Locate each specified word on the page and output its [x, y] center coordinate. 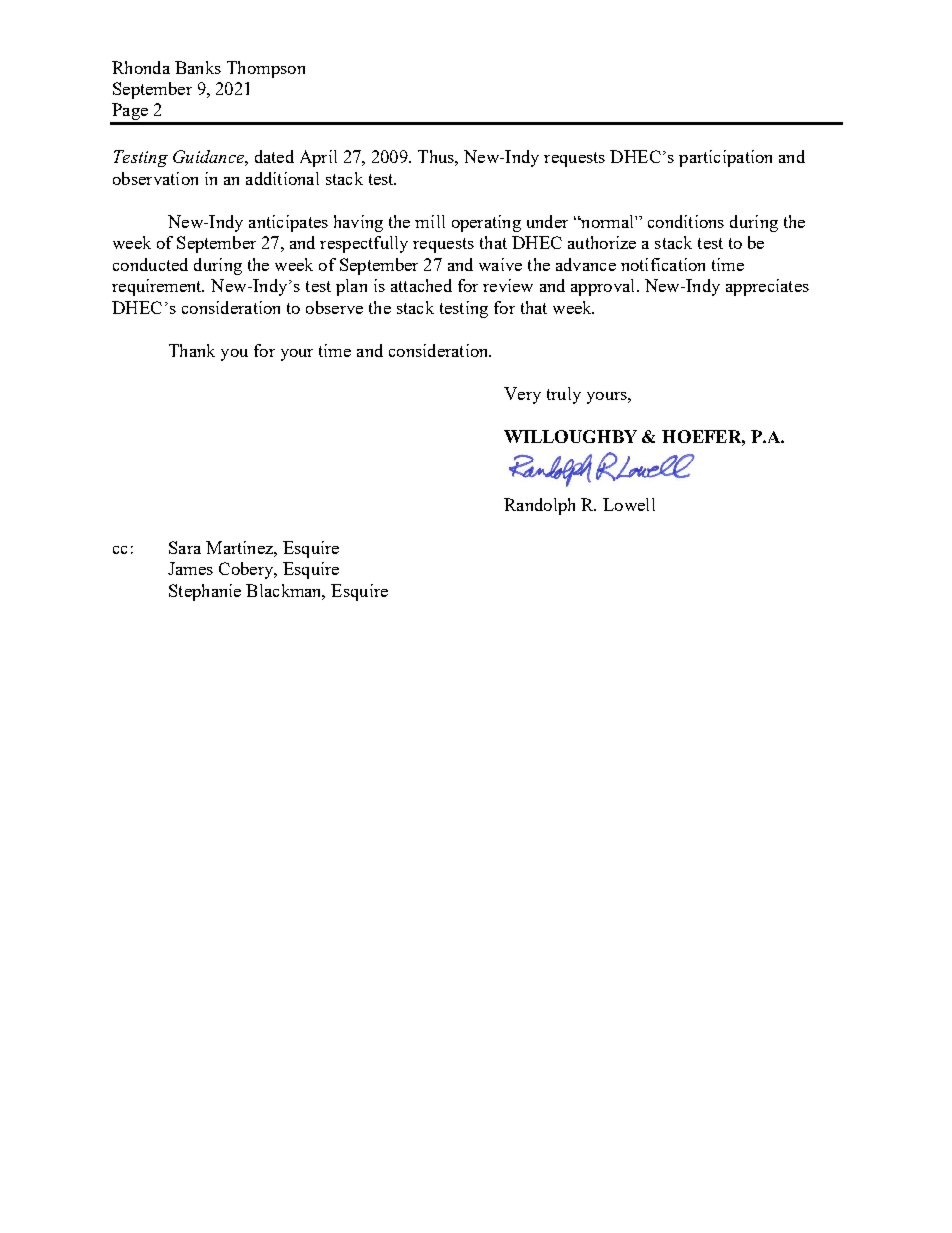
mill [430, 221]
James [190, 568]
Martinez [240, 547]
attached [421, 285]
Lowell [629, 504]
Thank [192, 350]
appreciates [767, 287]
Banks [198, 67]
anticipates [288, 223]
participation [725, 158]
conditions [686, 221]
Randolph [539, 506]
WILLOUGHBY [570, 436]
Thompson [266, 69]
